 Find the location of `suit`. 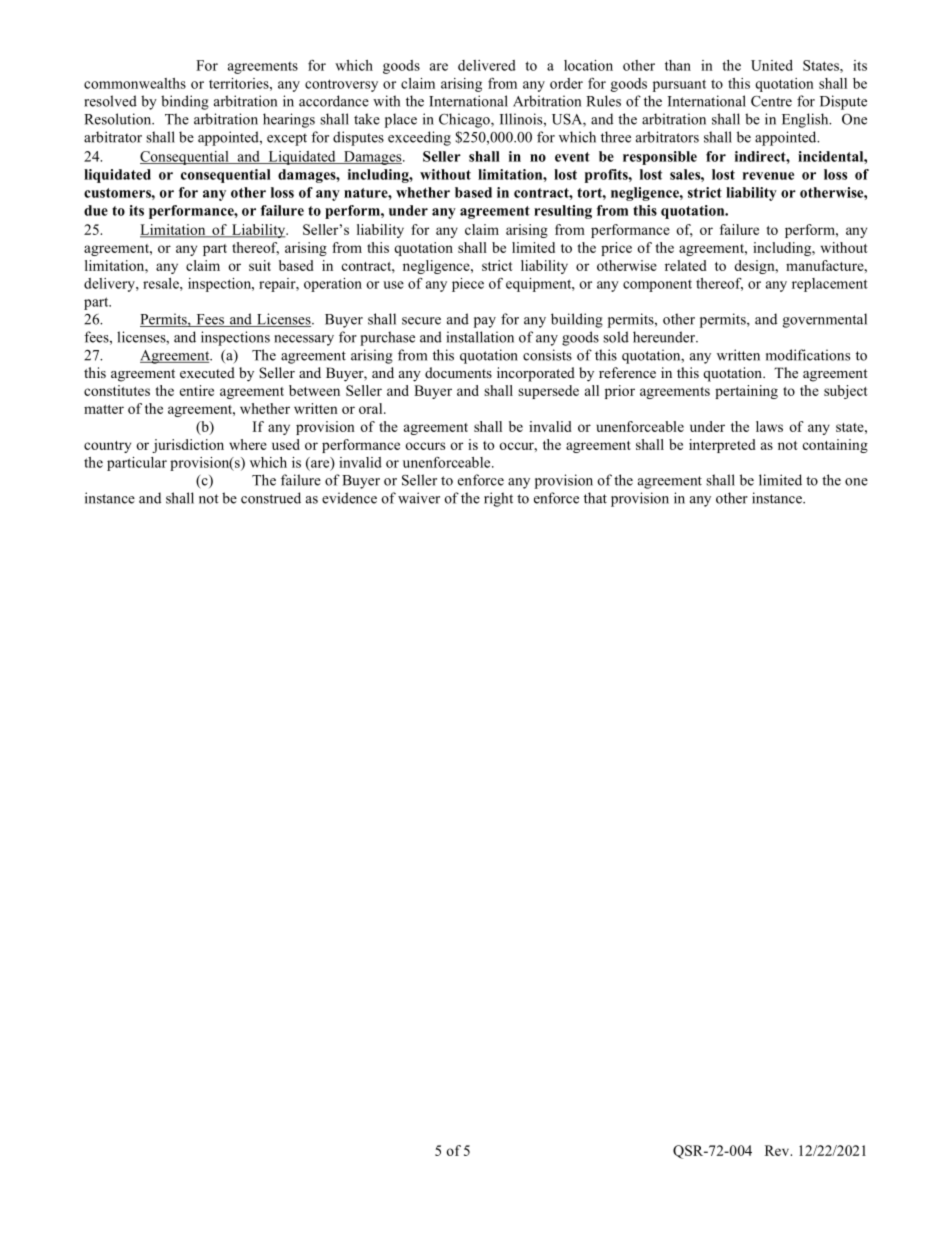

suit is located at coordinates (260, 265).
